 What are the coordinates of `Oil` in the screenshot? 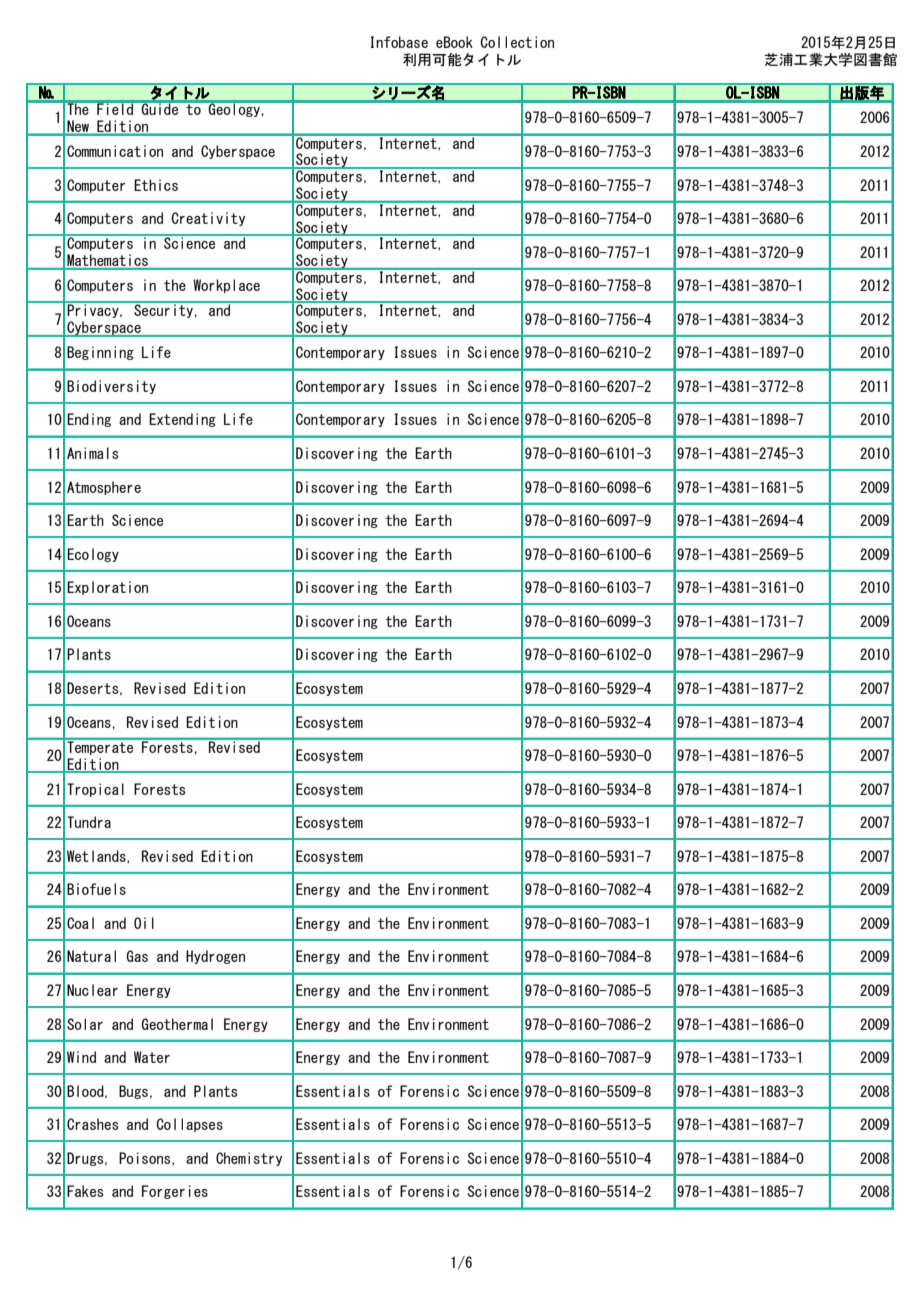 It's located at (144, 923).
